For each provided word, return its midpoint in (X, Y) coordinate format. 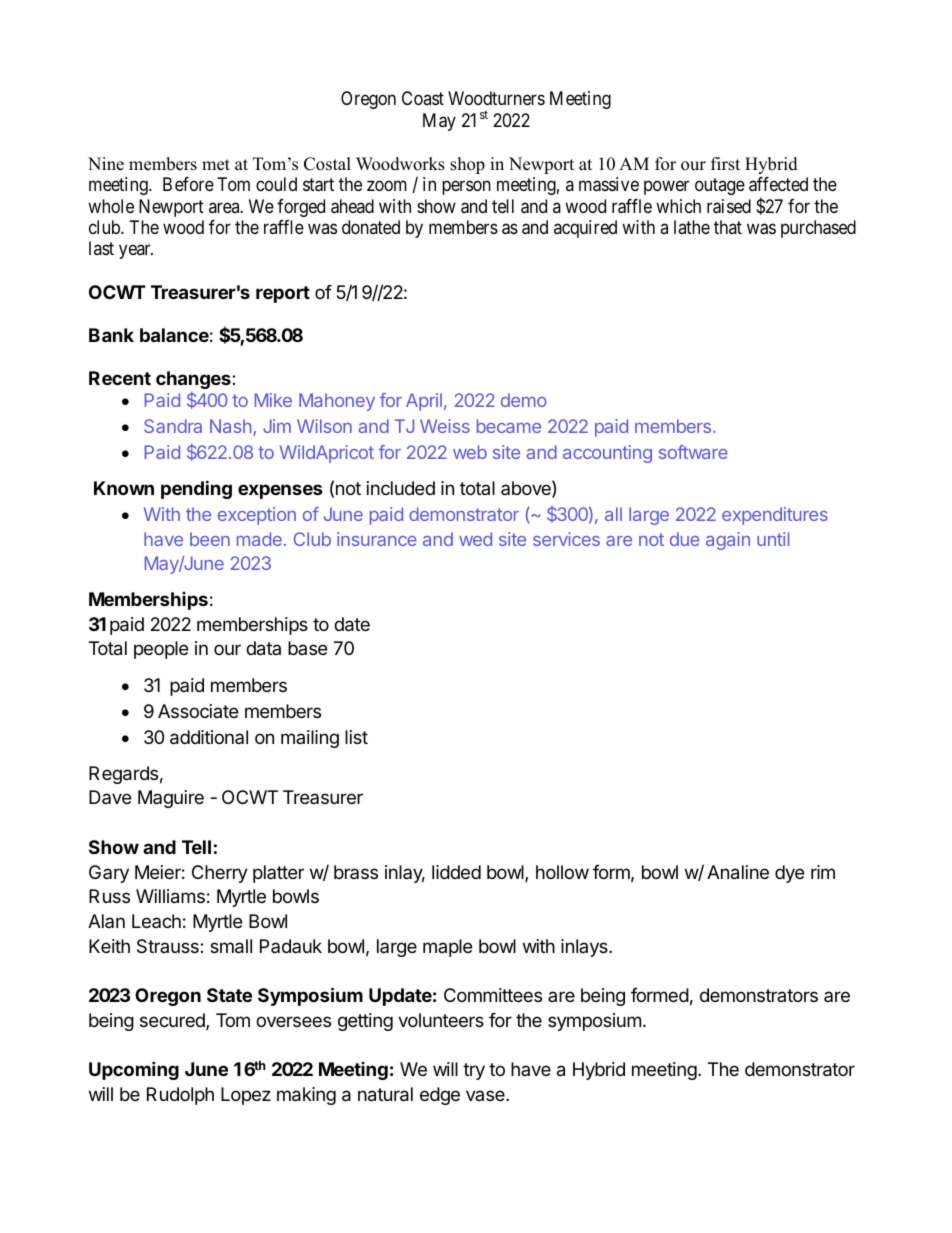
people (161, 650)
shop (467, 165)
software (693, 452)
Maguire (171, 799)
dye (789, 874)
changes (194, 381)
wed (475, 539)
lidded (456, 872)
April (424, 402)
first (725, 164)
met (216, 165)
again (728, 541)
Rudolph (180, 1096)
